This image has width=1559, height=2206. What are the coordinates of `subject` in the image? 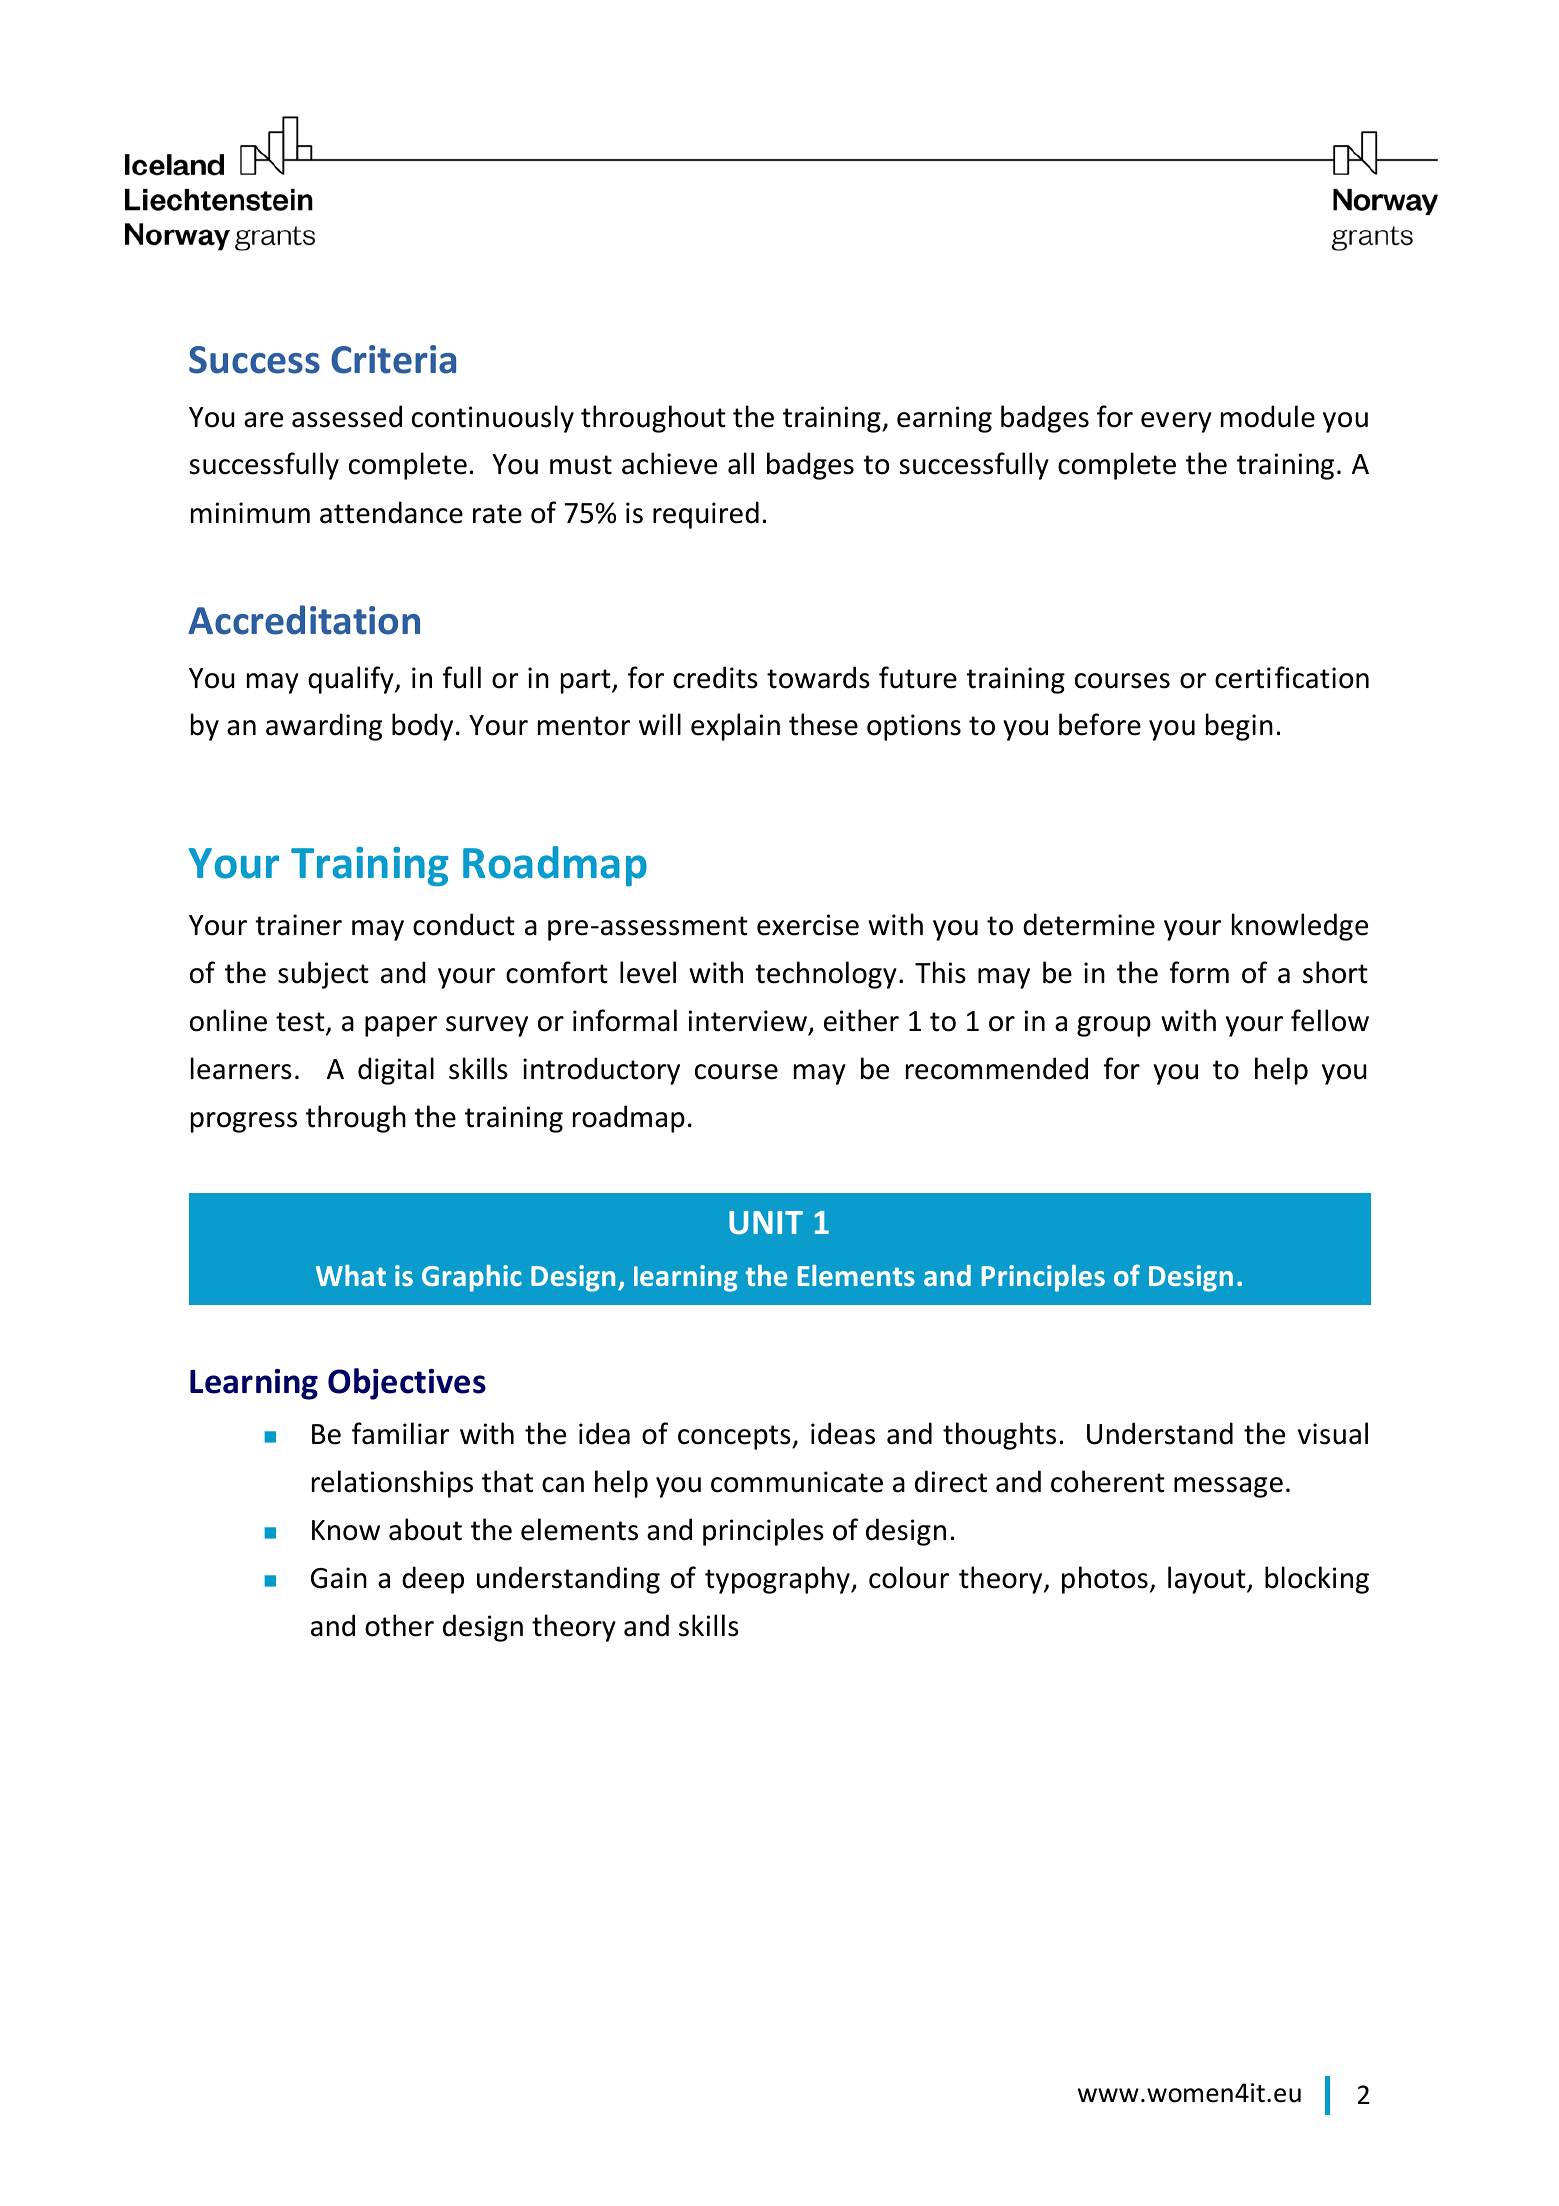 It's located at (323, 975).
